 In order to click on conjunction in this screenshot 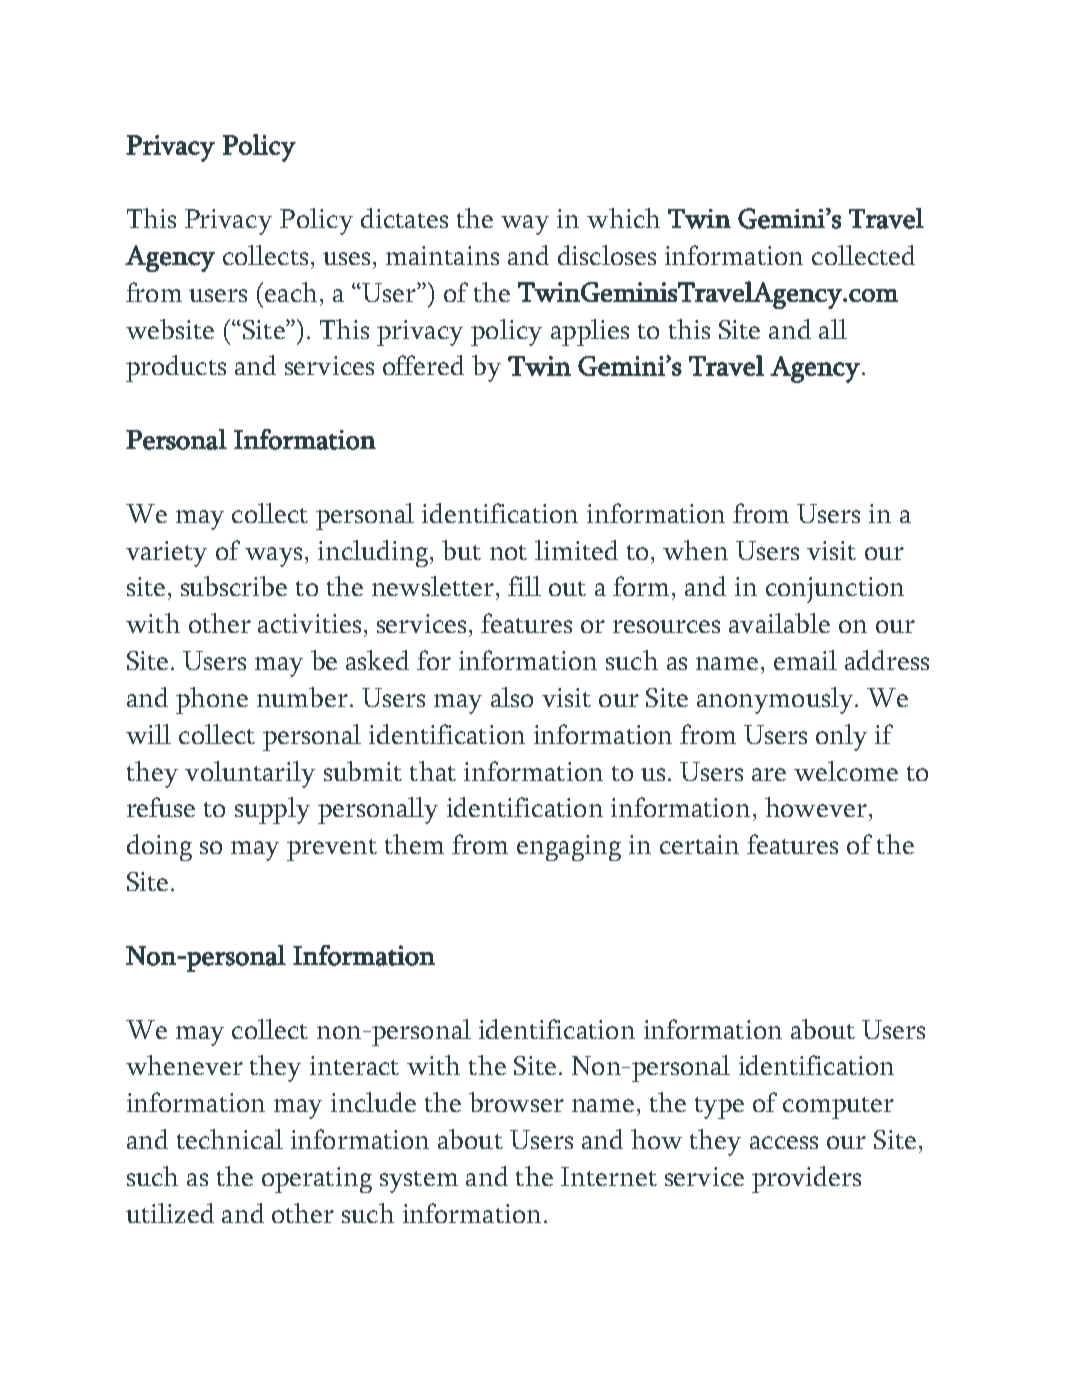, I will do `click(835, 590)`.
